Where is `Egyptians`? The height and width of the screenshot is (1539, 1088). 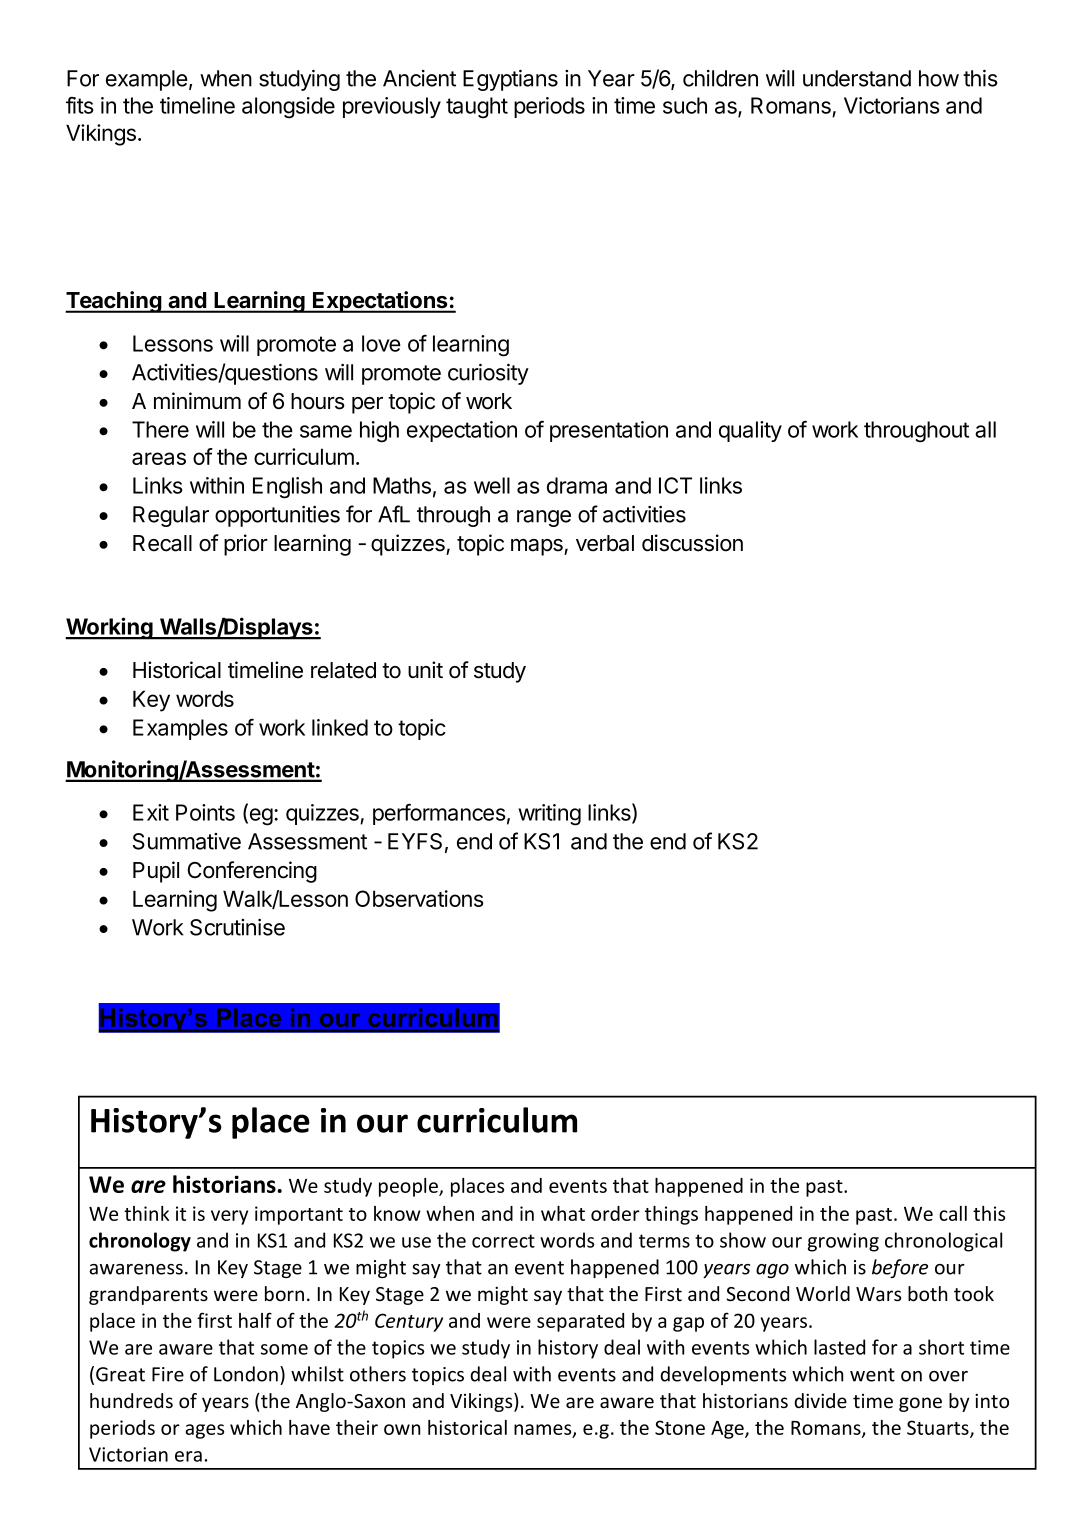
Egyptians is located at coordinates (510, 80).
